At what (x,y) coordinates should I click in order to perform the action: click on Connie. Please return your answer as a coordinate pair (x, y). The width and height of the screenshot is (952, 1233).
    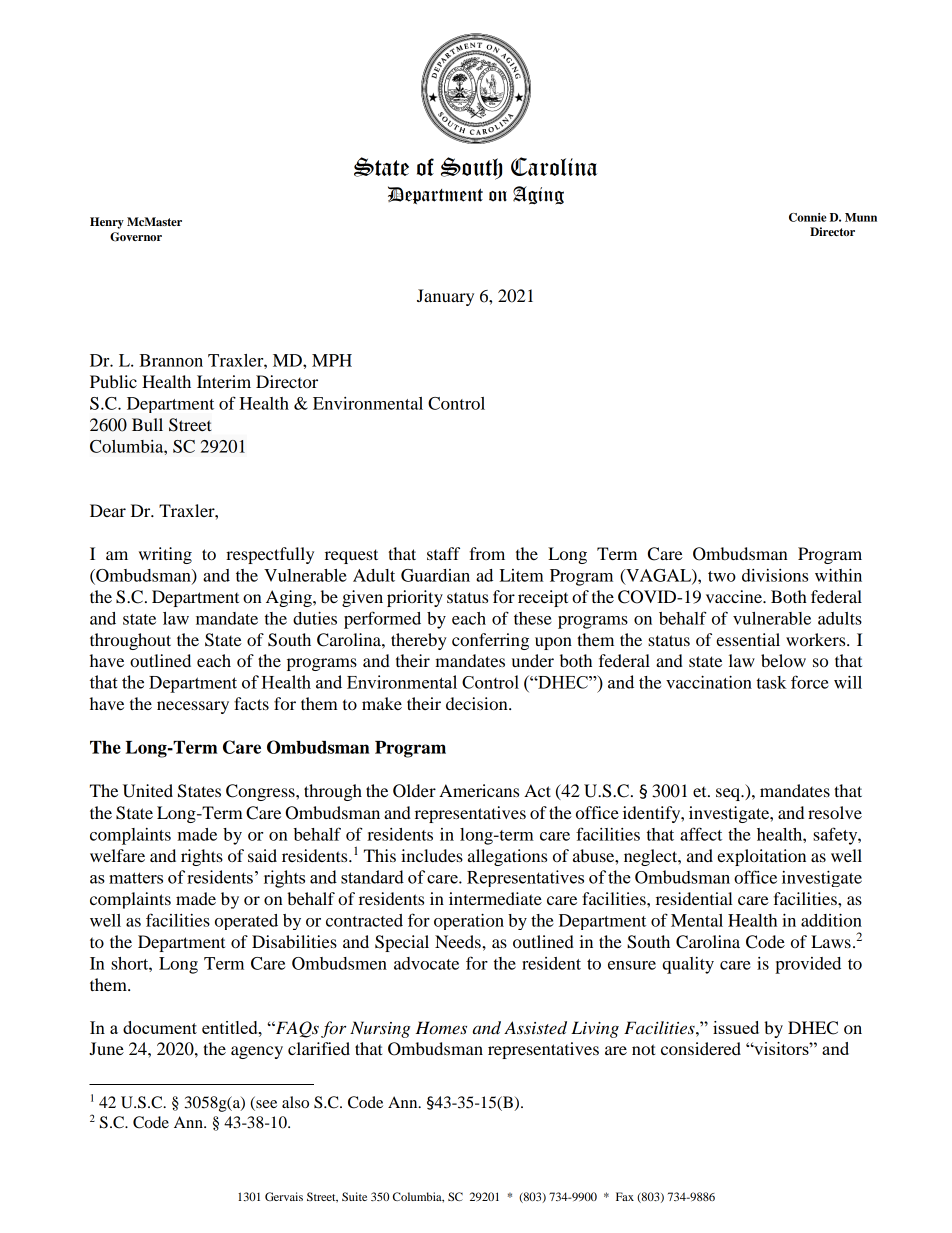
    Looking at the image, I should click on (807, 217).
